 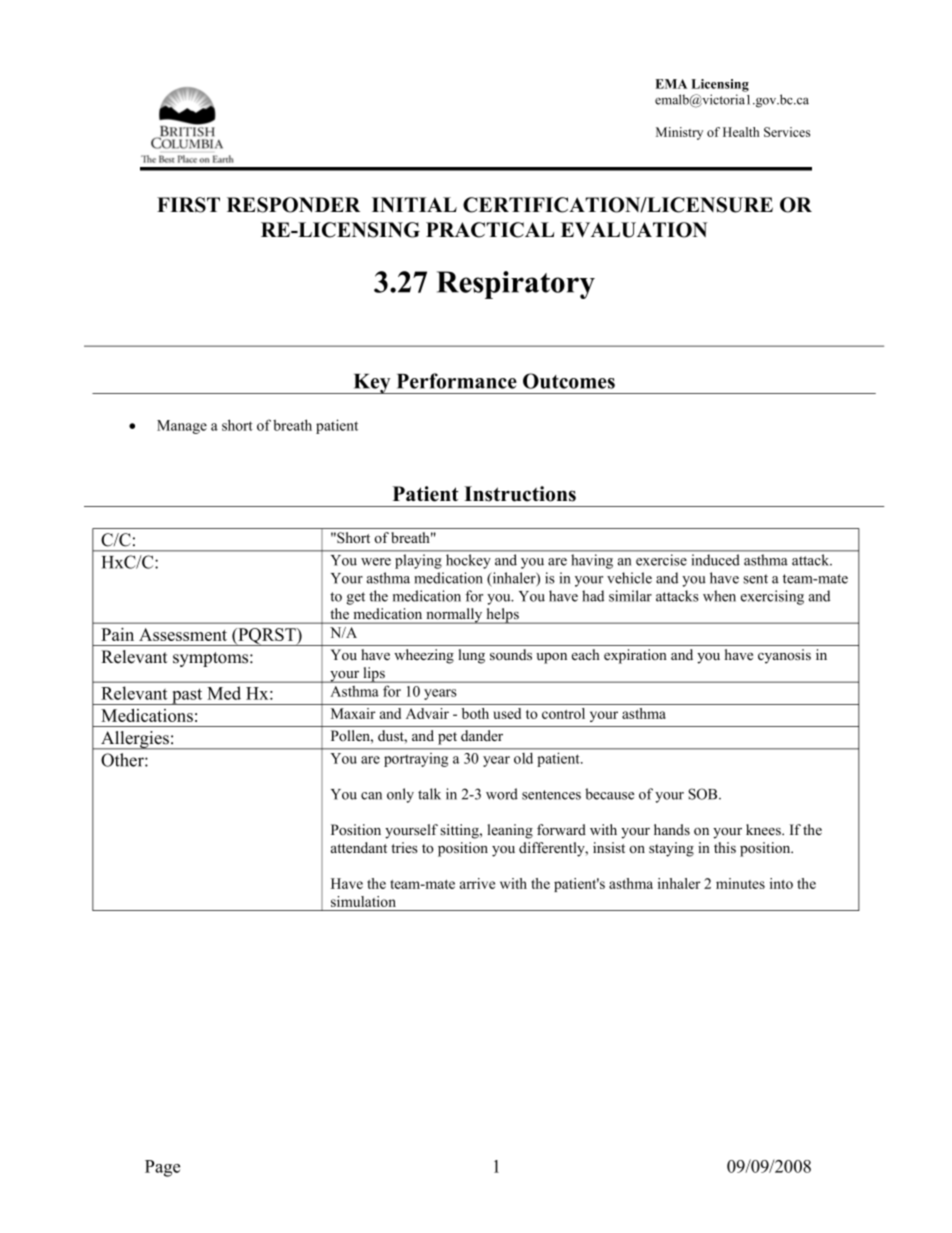 What do you see at coordinates (715, 560) in the screenshot?
I see `induced` at bounding box center [715, 560].
